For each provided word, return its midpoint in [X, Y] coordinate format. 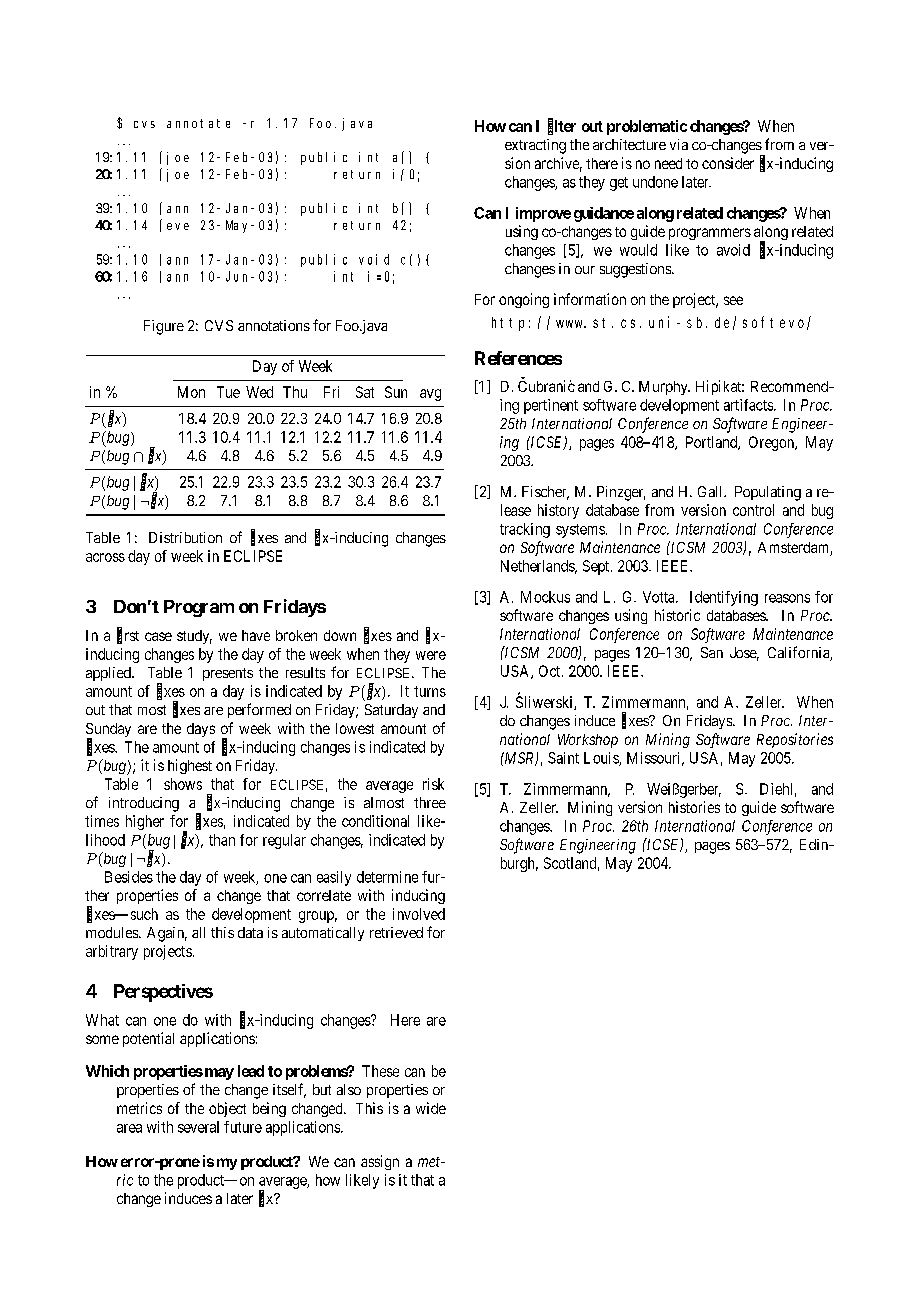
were [431, 655]
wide [431, 1108]
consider [728, 163]
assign [380, 1162]
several [198, 1127]
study [194, 637]
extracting [535, 146]
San [712, 652]
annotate [198, 123]
